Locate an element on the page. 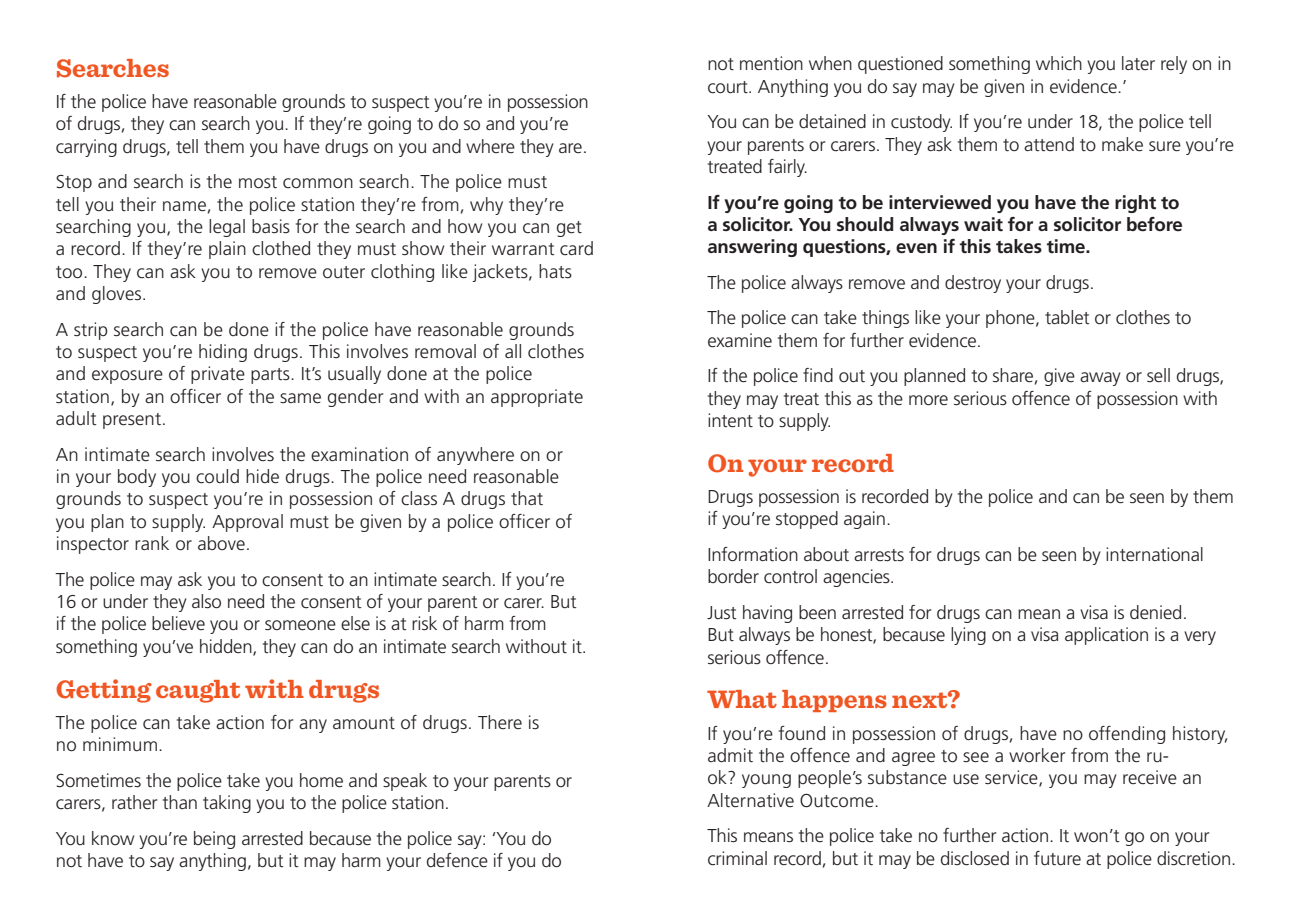 This image has width=1303, height=924. application is located at coordinates (1106, 636).
